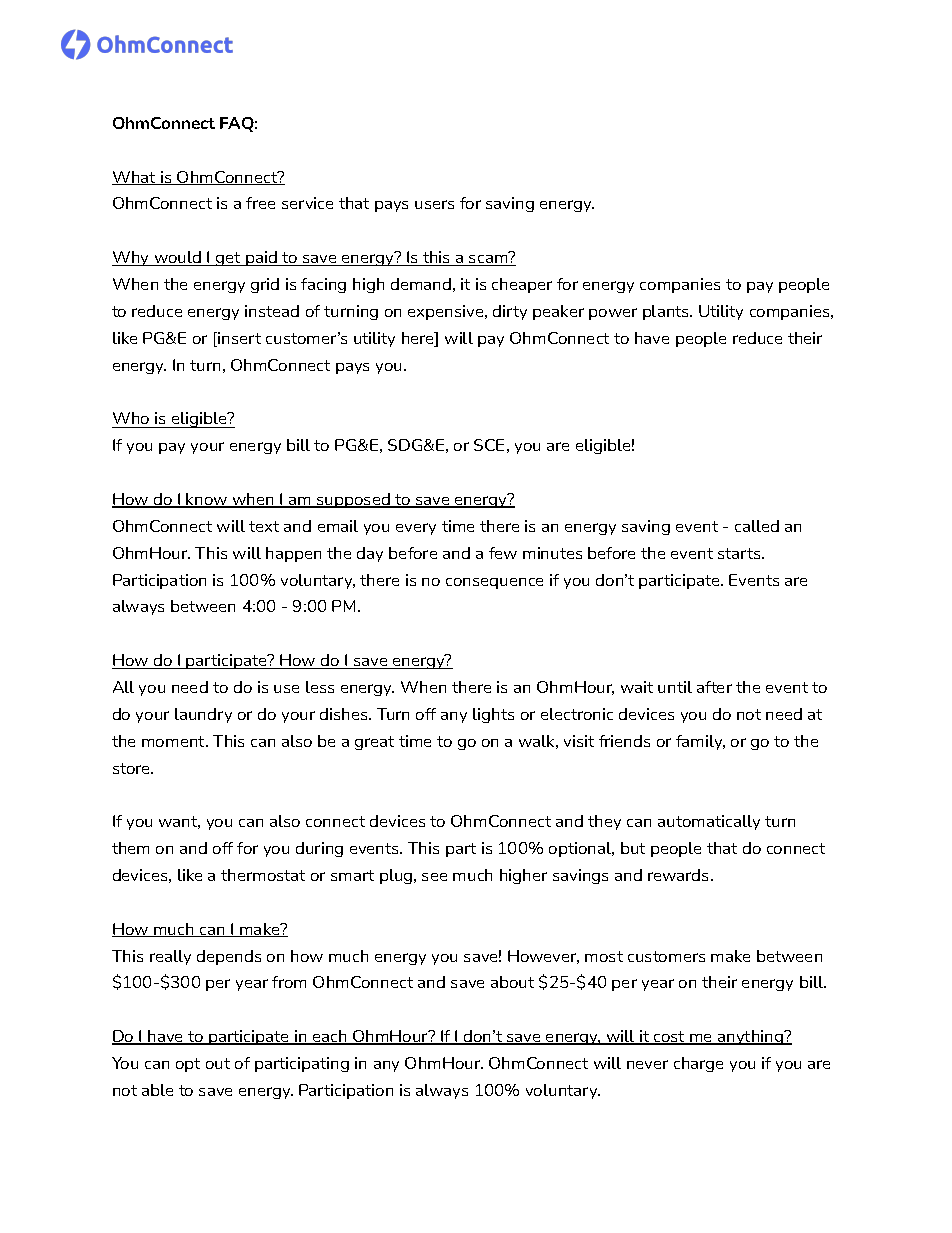  Describe the element at coordinates (260, 203) in the screenshot. I see `free` at that location.
